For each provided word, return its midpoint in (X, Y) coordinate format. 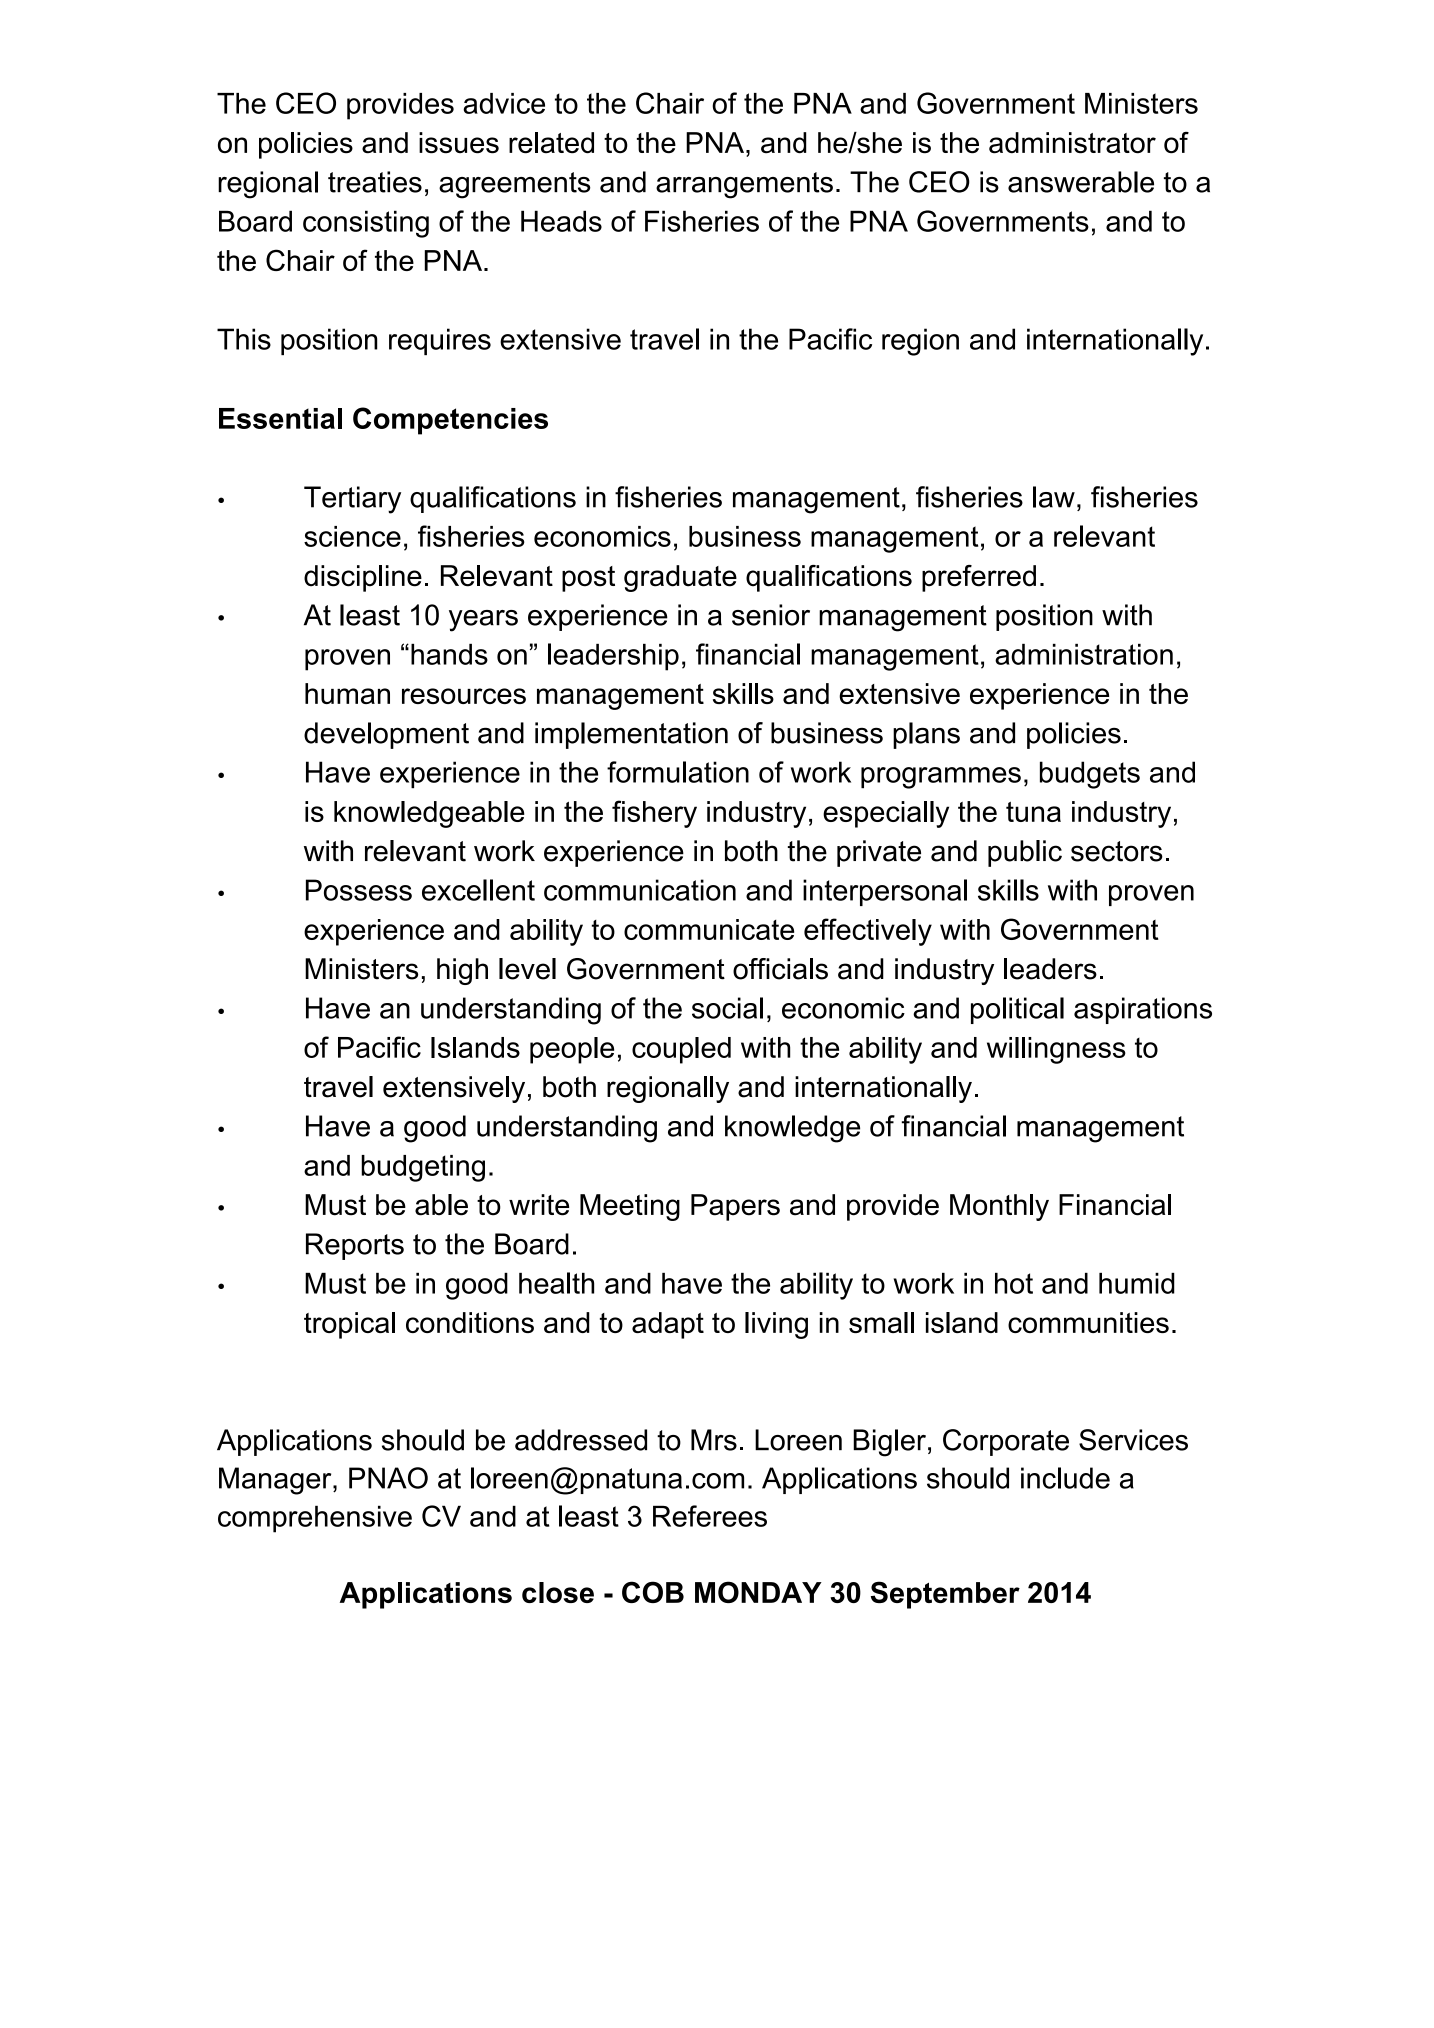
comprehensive (315, 1519)
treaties (375, 182)
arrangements (744, 185)
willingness (1056, 1050)
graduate (680, 578)
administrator (1072, 143)
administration (1084, 654)
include (1065, 1478)
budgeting (423, 1168)
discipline (363, 578)
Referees (710, 1516)
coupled (681, 1050)
